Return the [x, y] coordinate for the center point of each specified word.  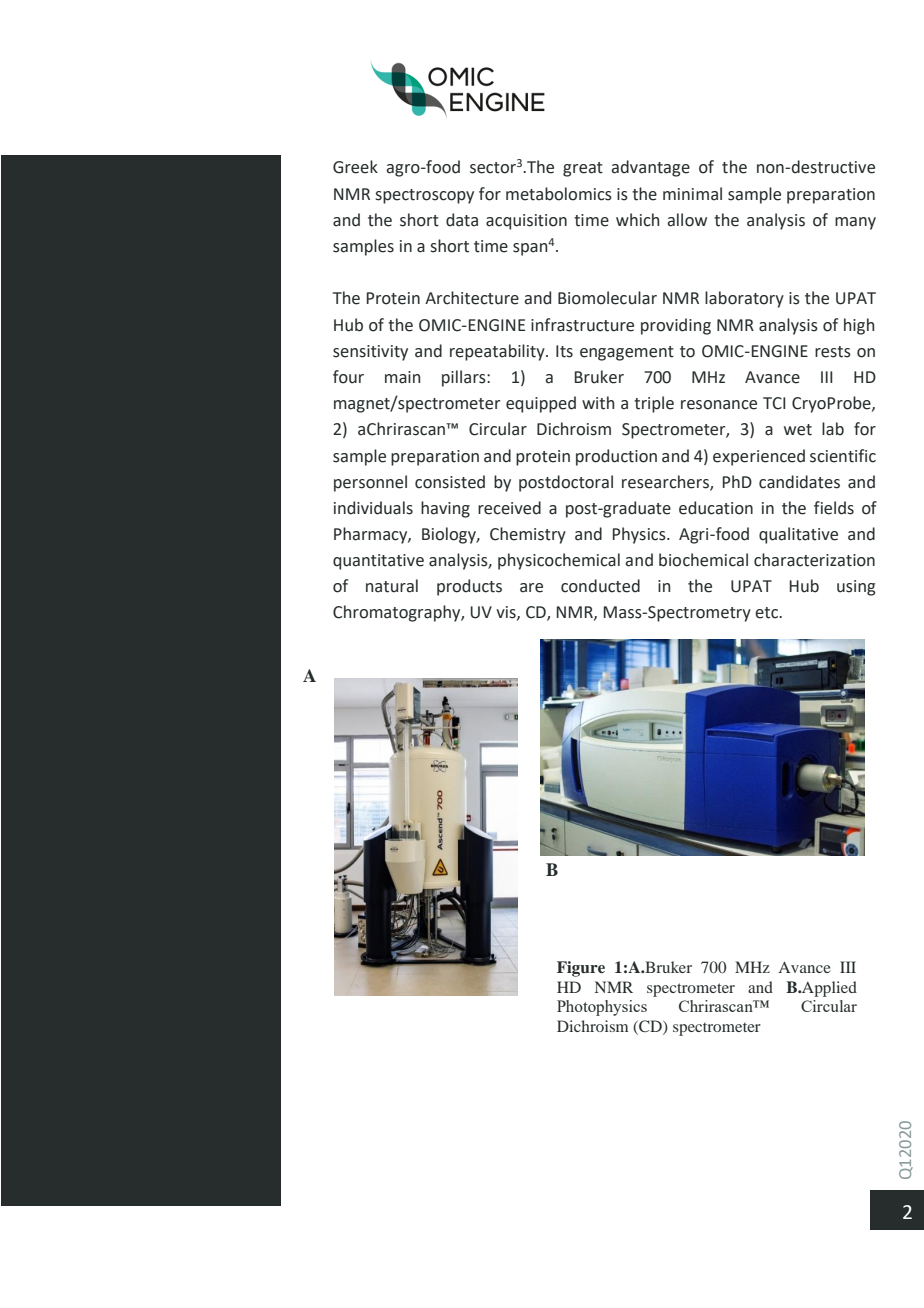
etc [768, 613]
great [583, 169]
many [855, 223]
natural [392, 586]
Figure [581, 969]
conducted [600, 586]
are [531, 588]
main [402, 377]
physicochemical [559, 561]
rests [833, 352]
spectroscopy [425, 196]
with [598, 403]
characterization [814, 560]
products [469, 587]
